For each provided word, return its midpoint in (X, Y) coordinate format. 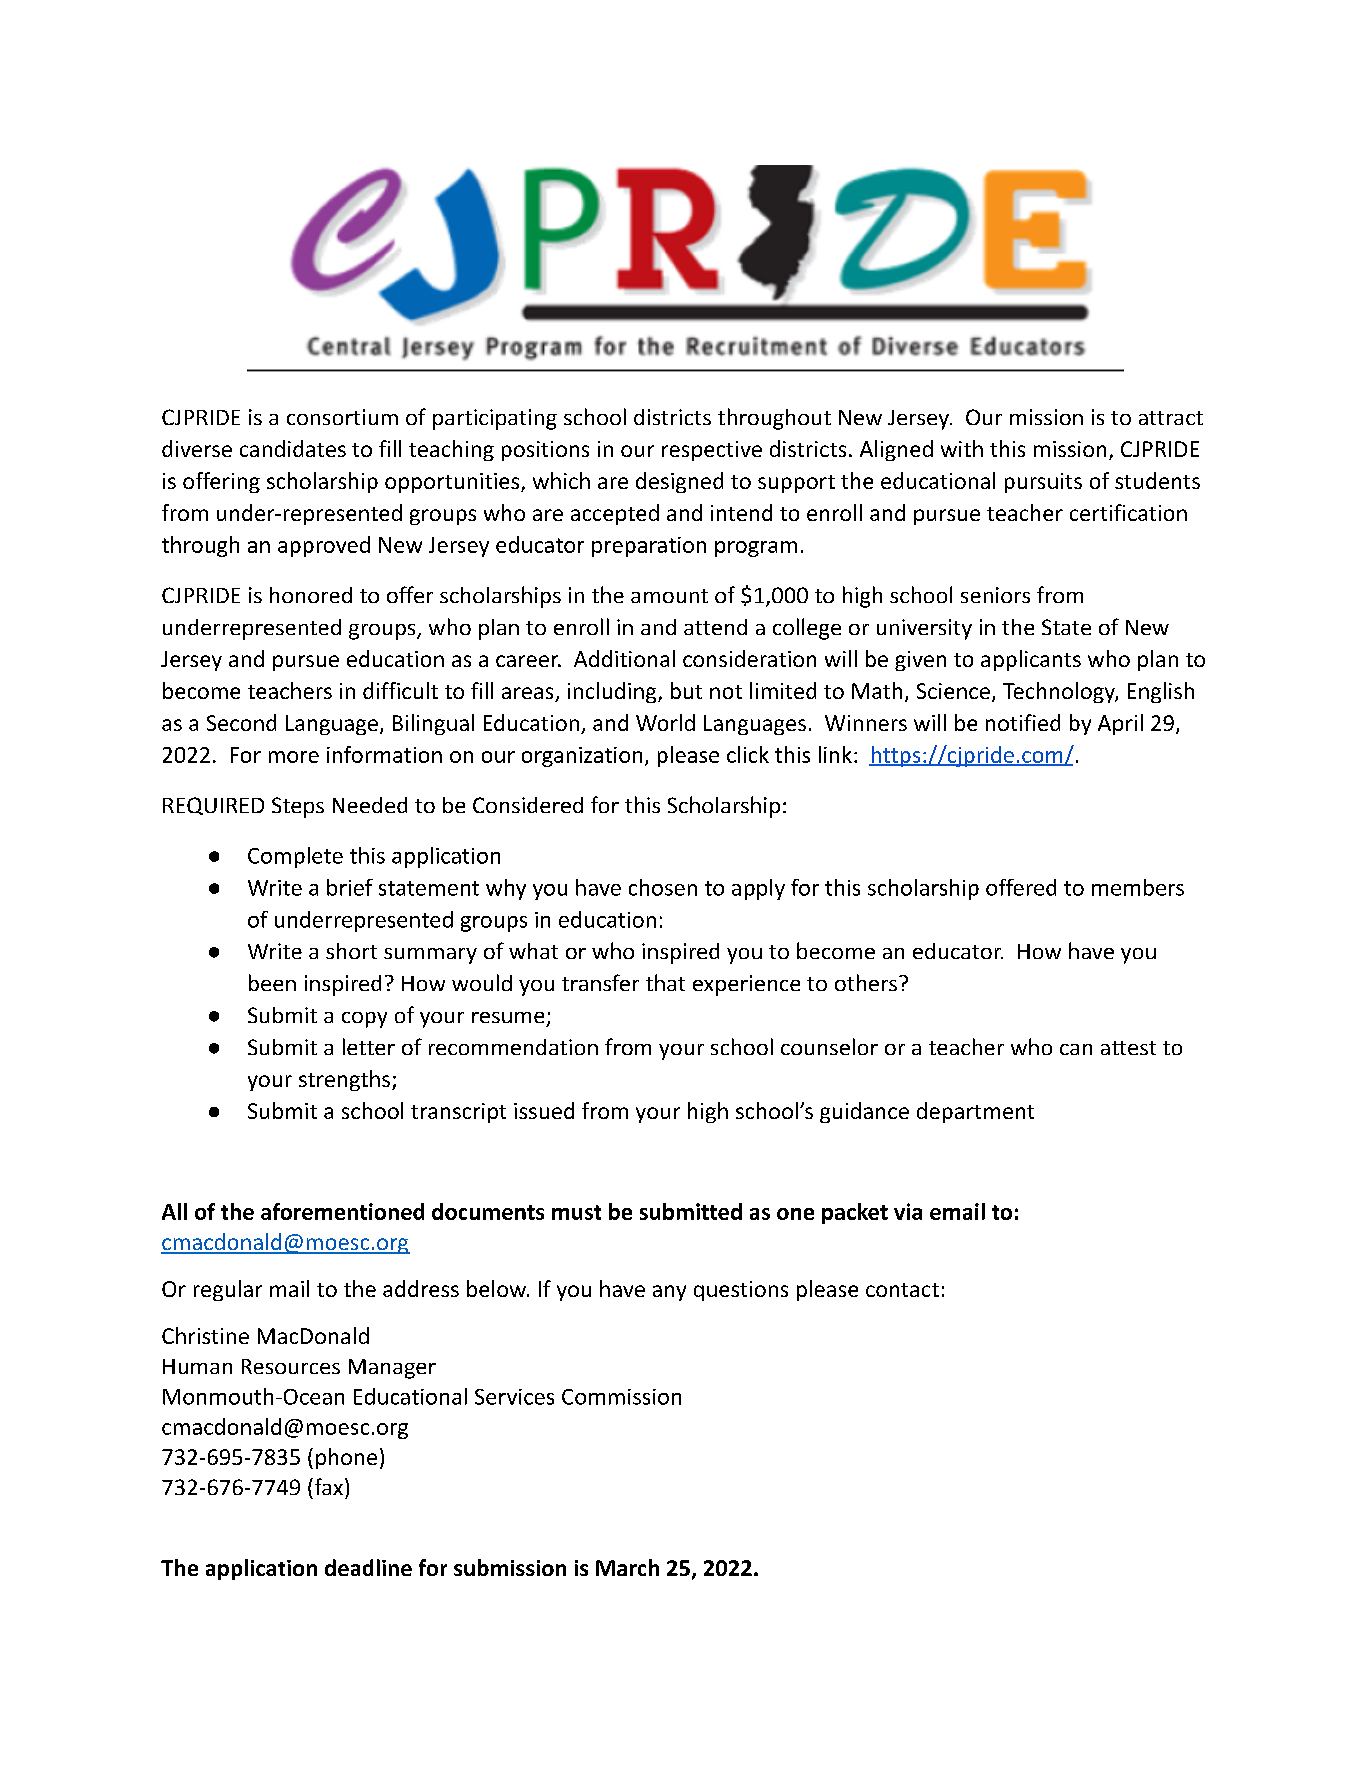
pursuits (1043, 483)
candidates (293, 448)
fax (327, 1486)
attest (1128, 1048)
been (272, 982)
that (665, 982)
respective (712, 451)
